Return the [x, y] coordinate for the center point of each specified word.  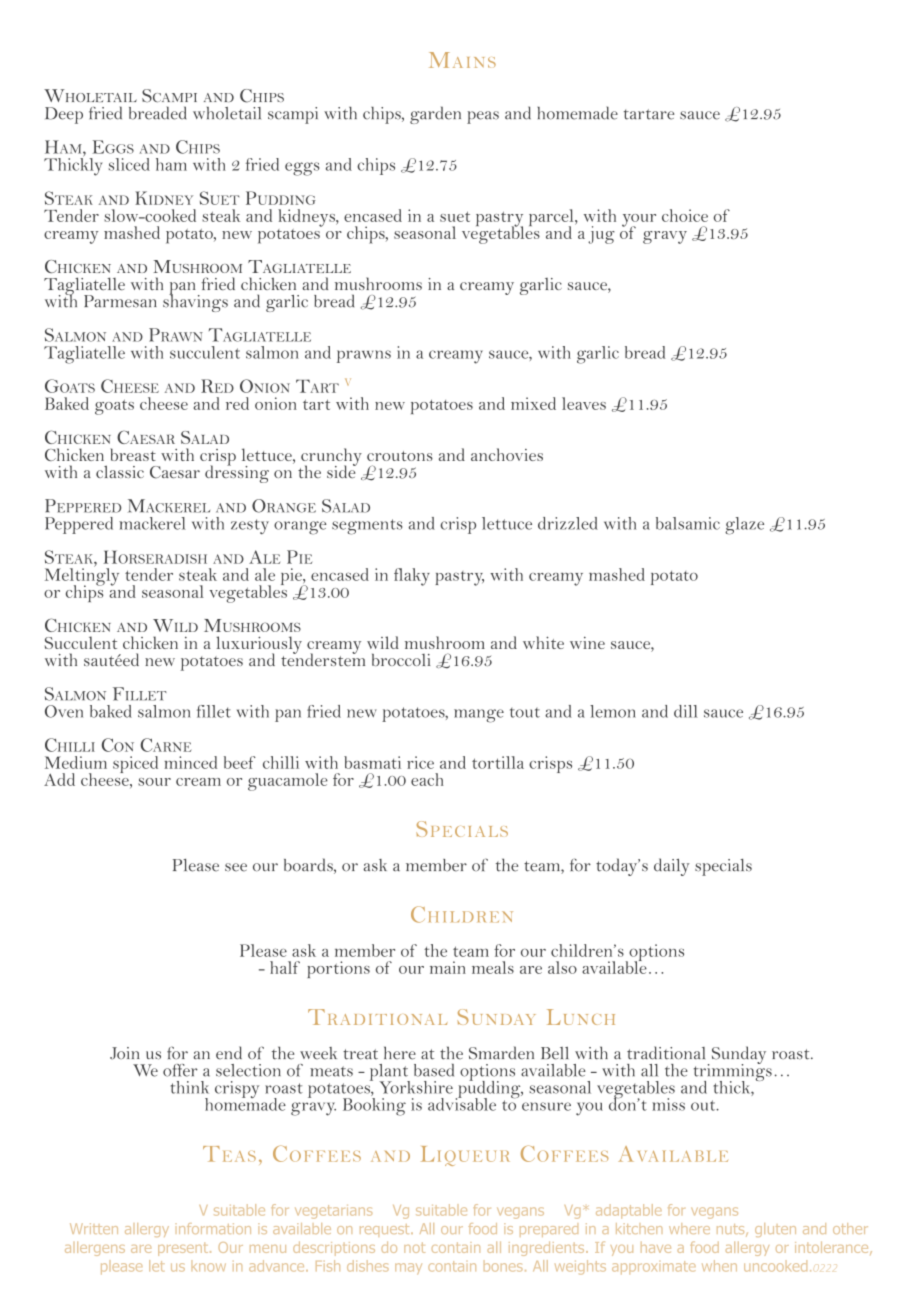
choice [685, 215]
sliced [129, 164]
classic [120, 471]
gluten [775, 1230]
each [427, 779]
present [184, 1249]
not [414, 1247]
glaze [744, 526]
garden [435, 115]
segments [367, 527]
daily [672, 867]
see [236, 867]
